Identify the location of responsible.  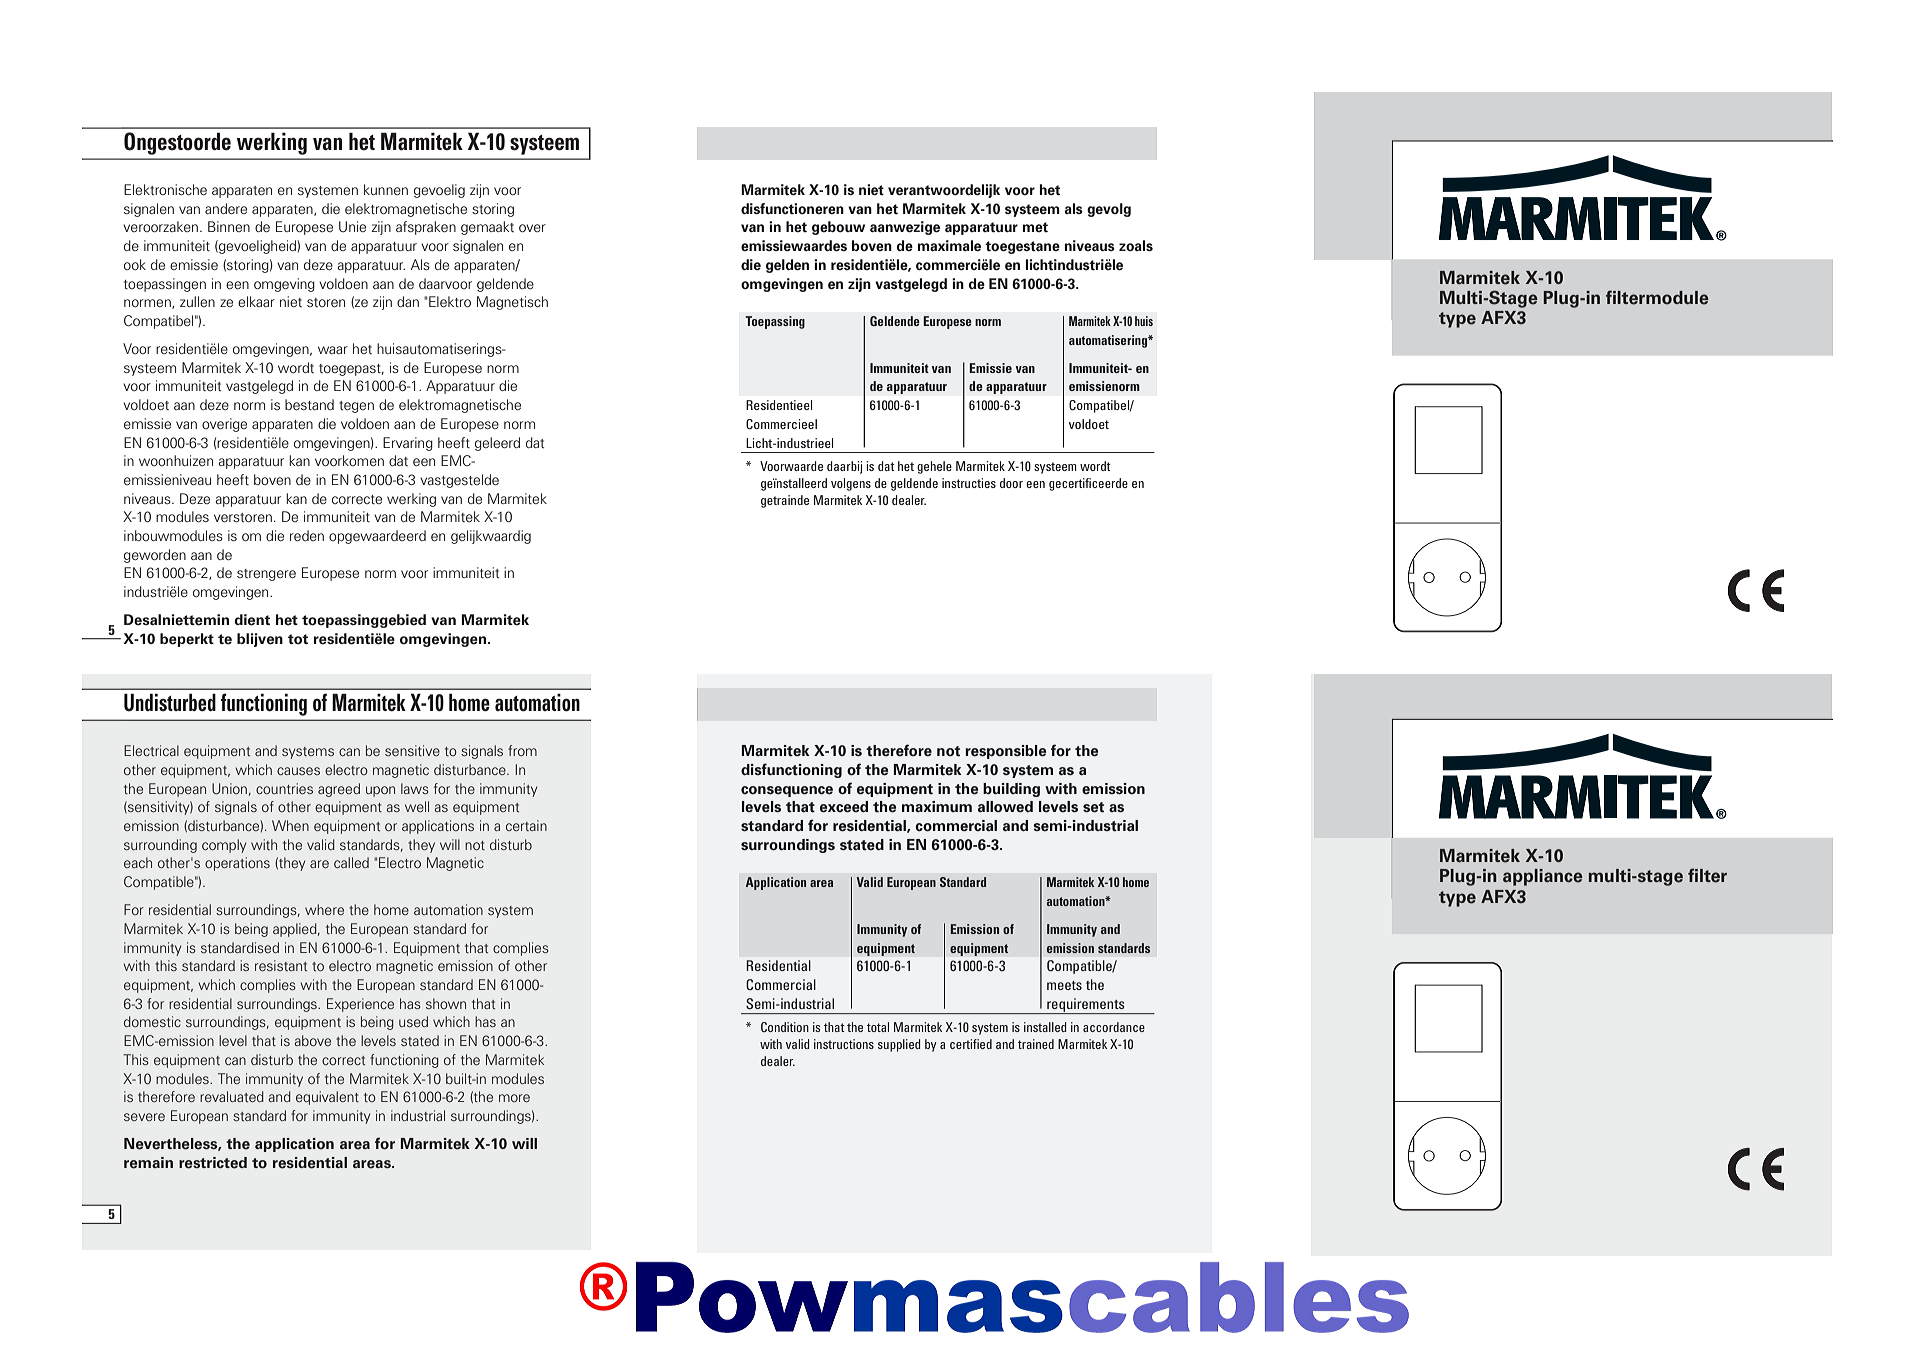
(1005, 752).
